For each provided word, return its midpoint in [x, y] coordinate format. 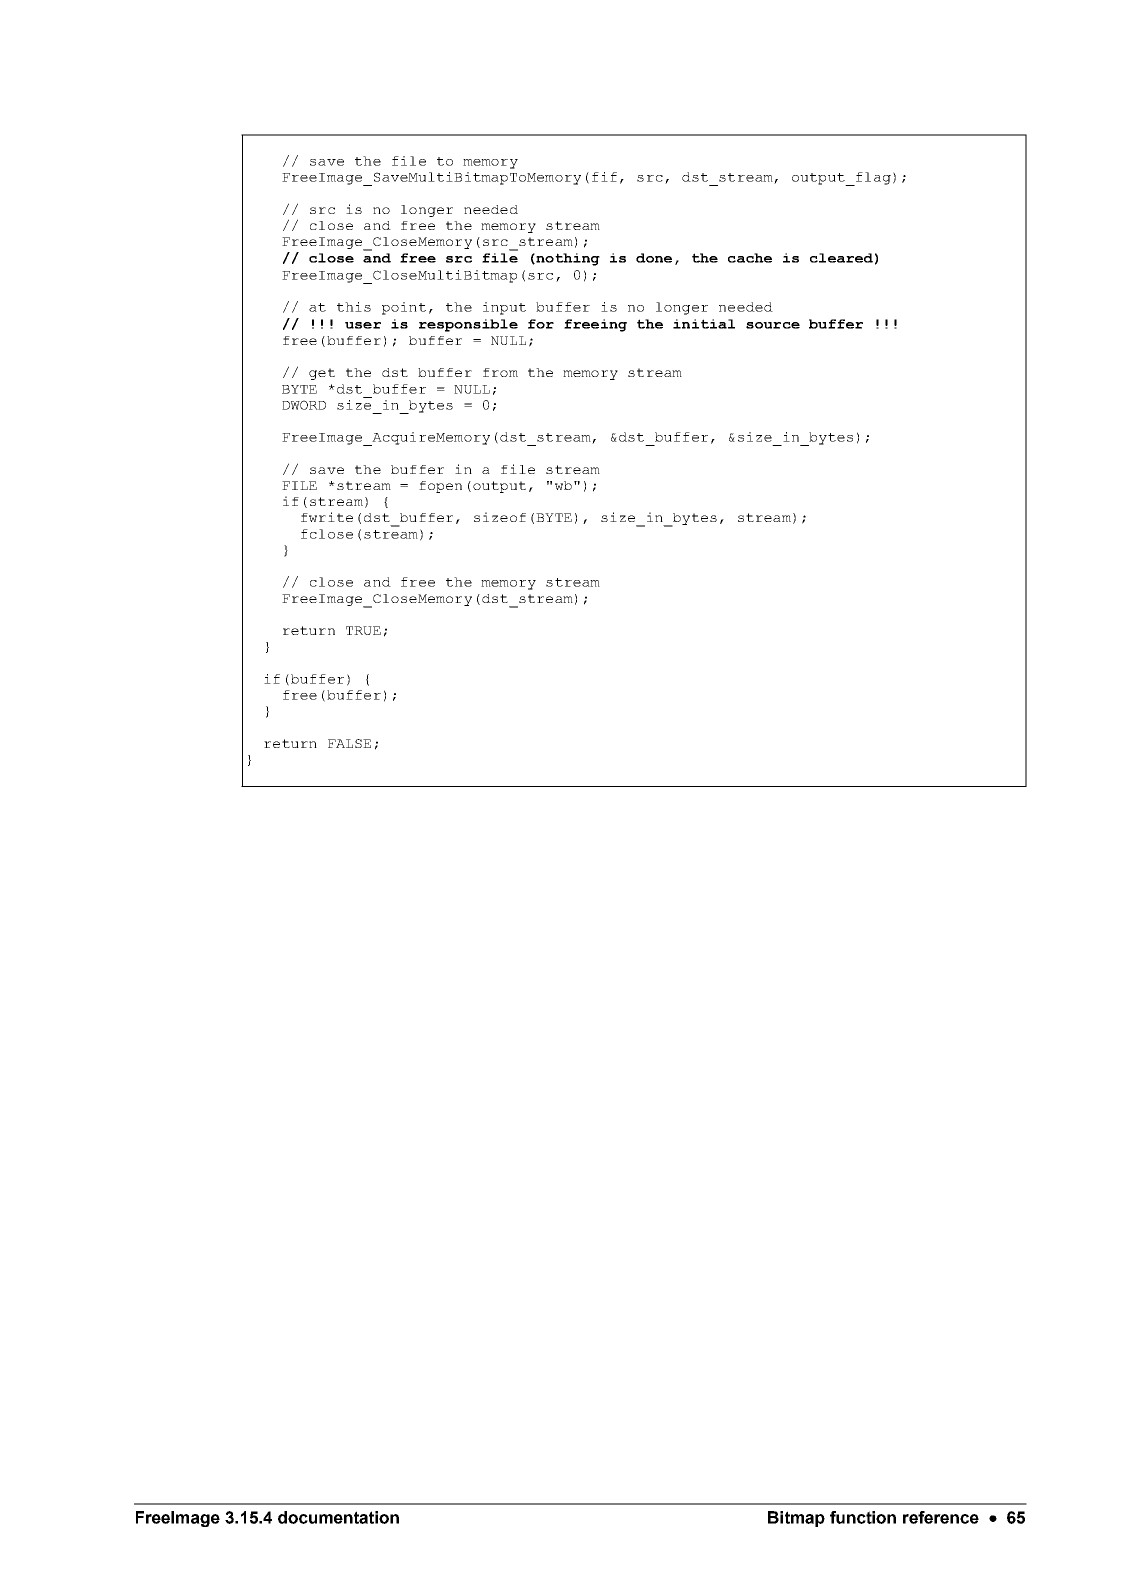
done [654, 258]
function [863, 1517]
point [404, 308]
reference [941, 1517]
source [773, 325]
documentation [338, 1517]
